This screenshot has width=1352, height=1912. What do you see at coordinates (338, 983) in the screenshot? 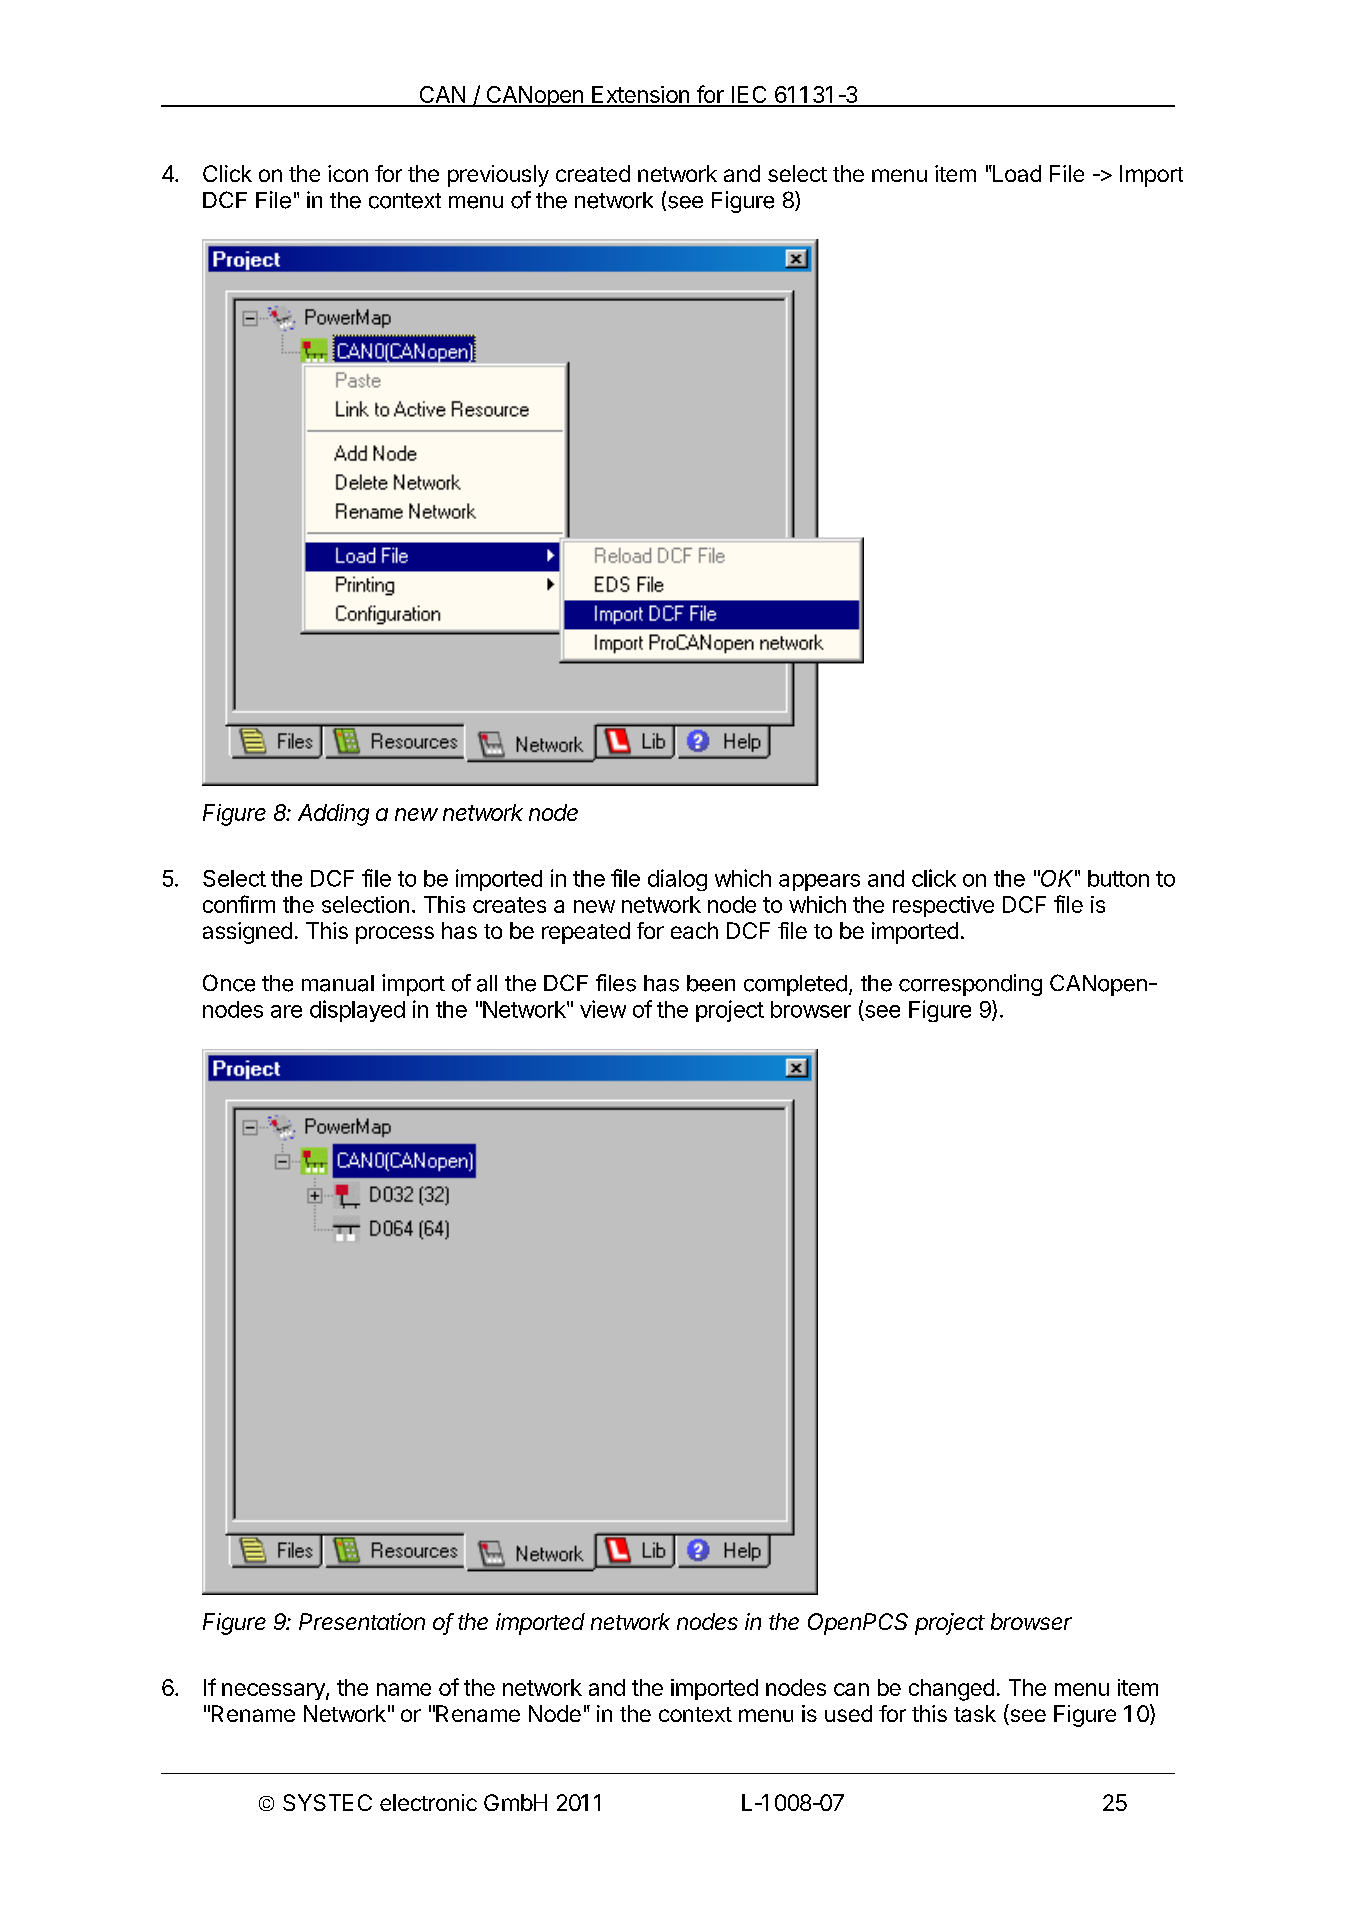
I see `manual` at bounding box center [338, 983].
